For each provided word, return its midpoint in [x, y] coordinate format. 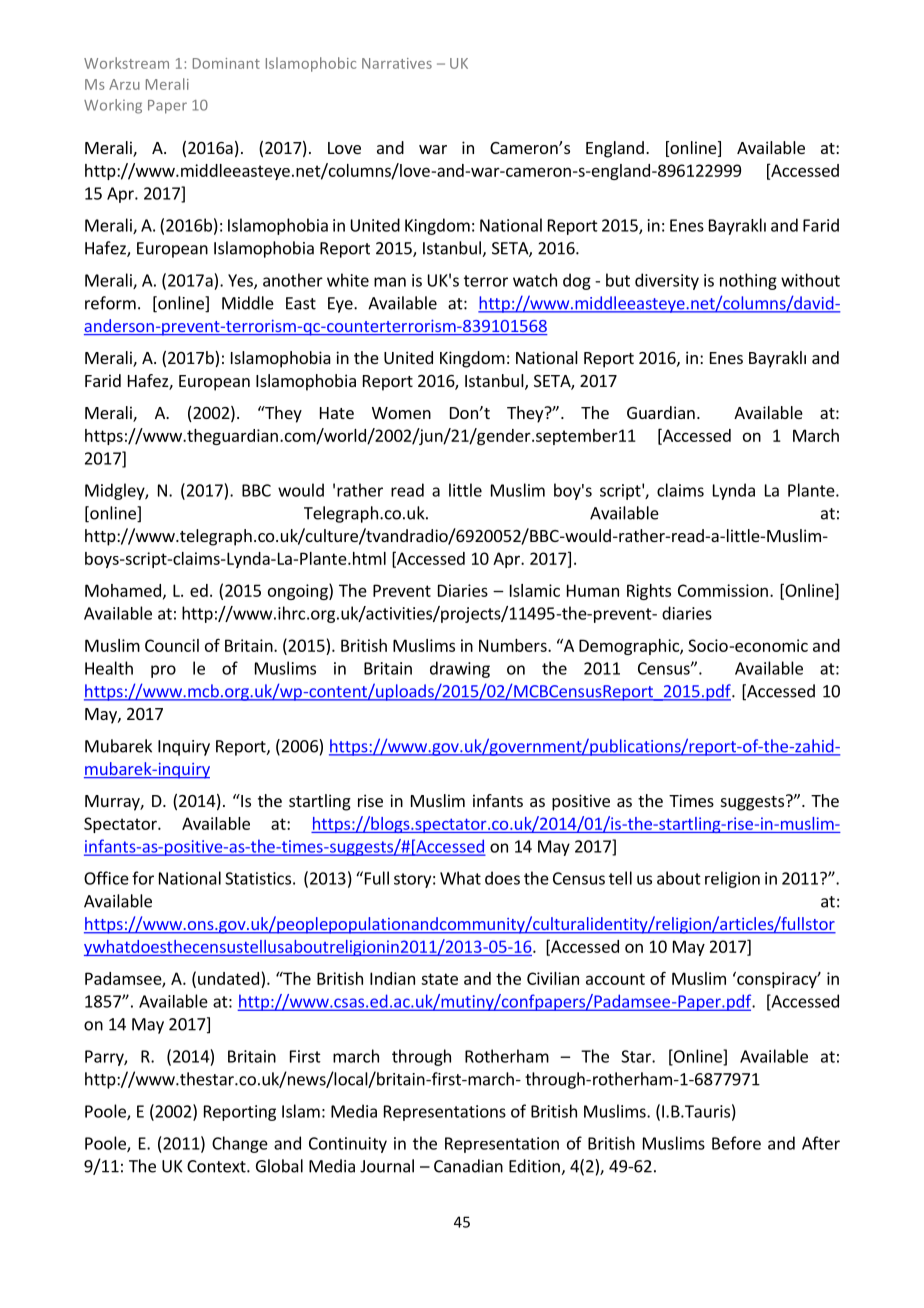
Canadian [468, 1166]
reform [110, 303]
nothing [748, 281]
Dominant [226, 63]
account [615, 979]
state [439, 979]
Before [736, 1143]
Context [217, 1166]
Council [172, 645]
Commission [723, 590]
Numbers [514, 645]
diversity [667, 281]
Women [401, 413]
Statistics [258, 878]
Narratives [397, 63]
